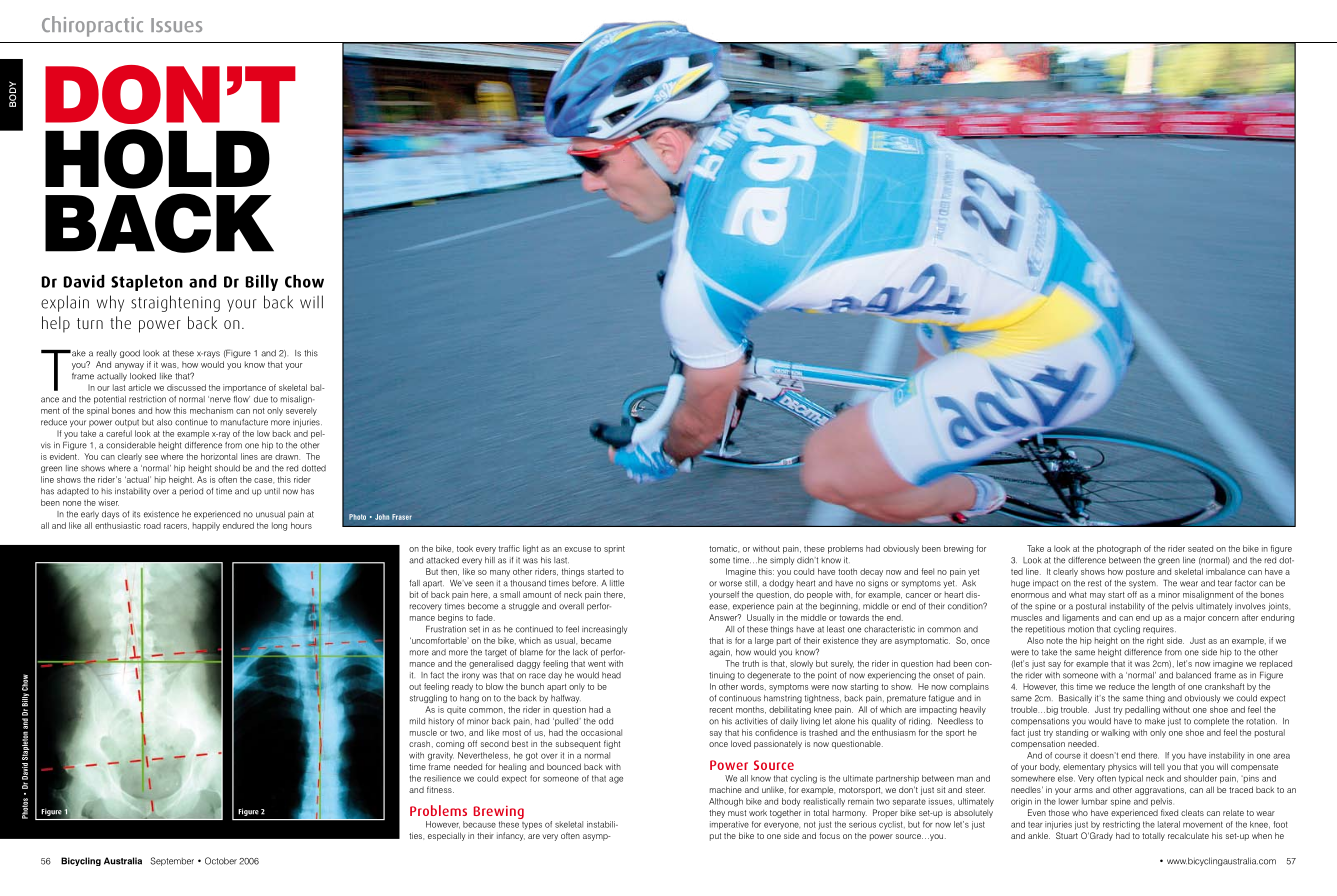 The height and width of the document is (896, 1337). Describe the element at coordinates (175, 303) in the document. I see `straightening` at that location.
